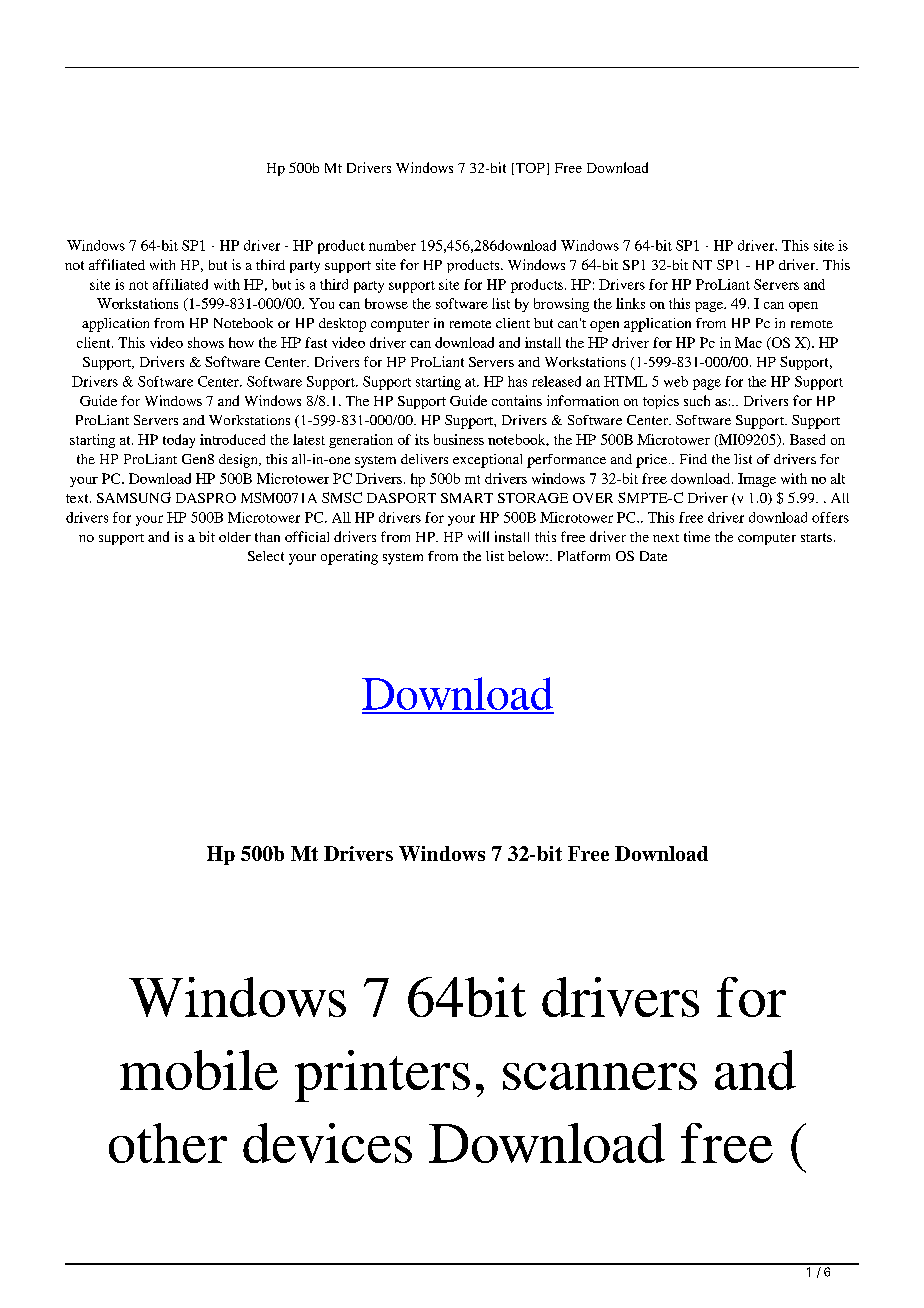 This page has width=924, height=1308. I want to click on other, so click(168, 1143).
